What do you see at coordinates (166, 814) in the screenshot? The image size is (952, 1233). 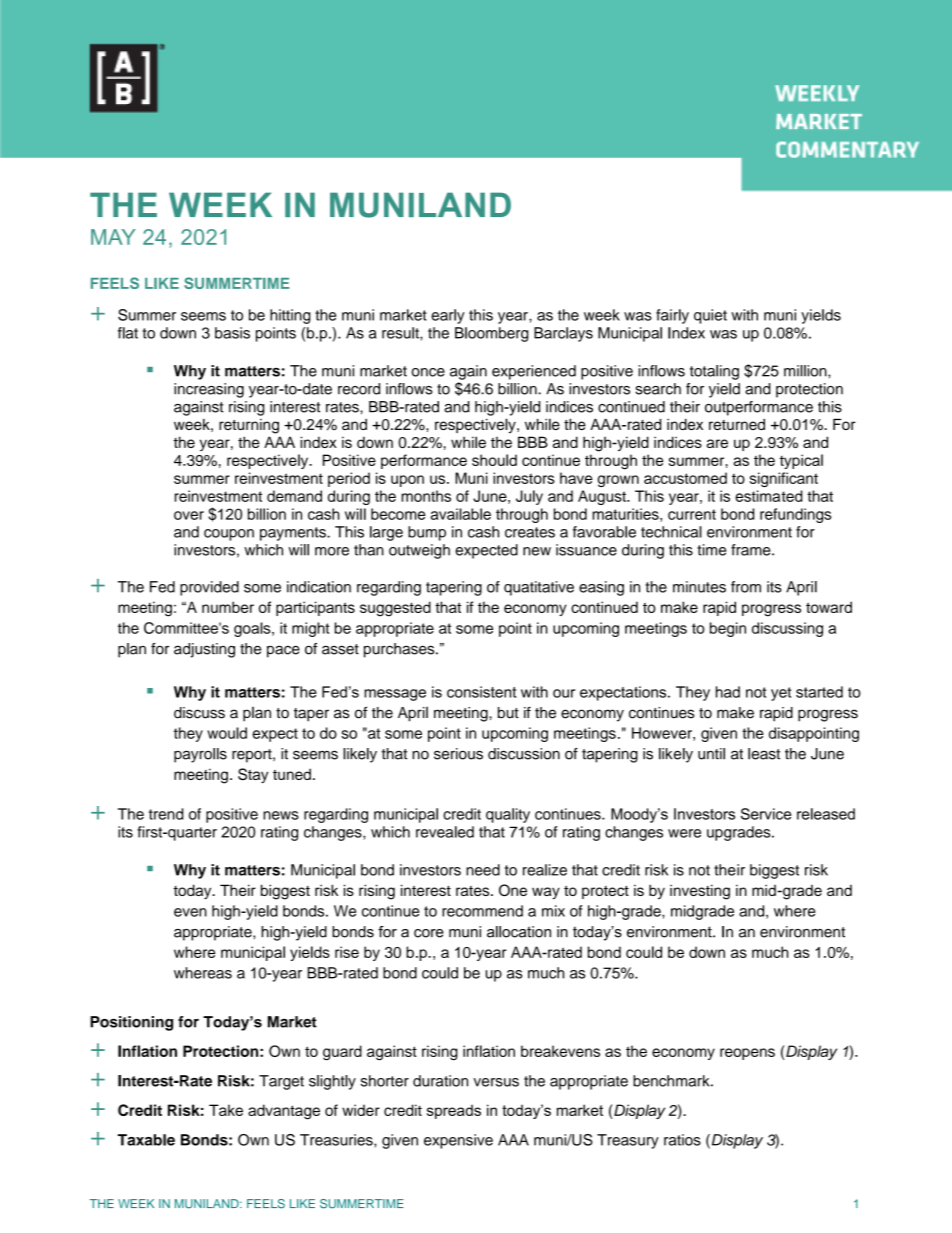 I see `trend` at bounding box center [166, 814].
